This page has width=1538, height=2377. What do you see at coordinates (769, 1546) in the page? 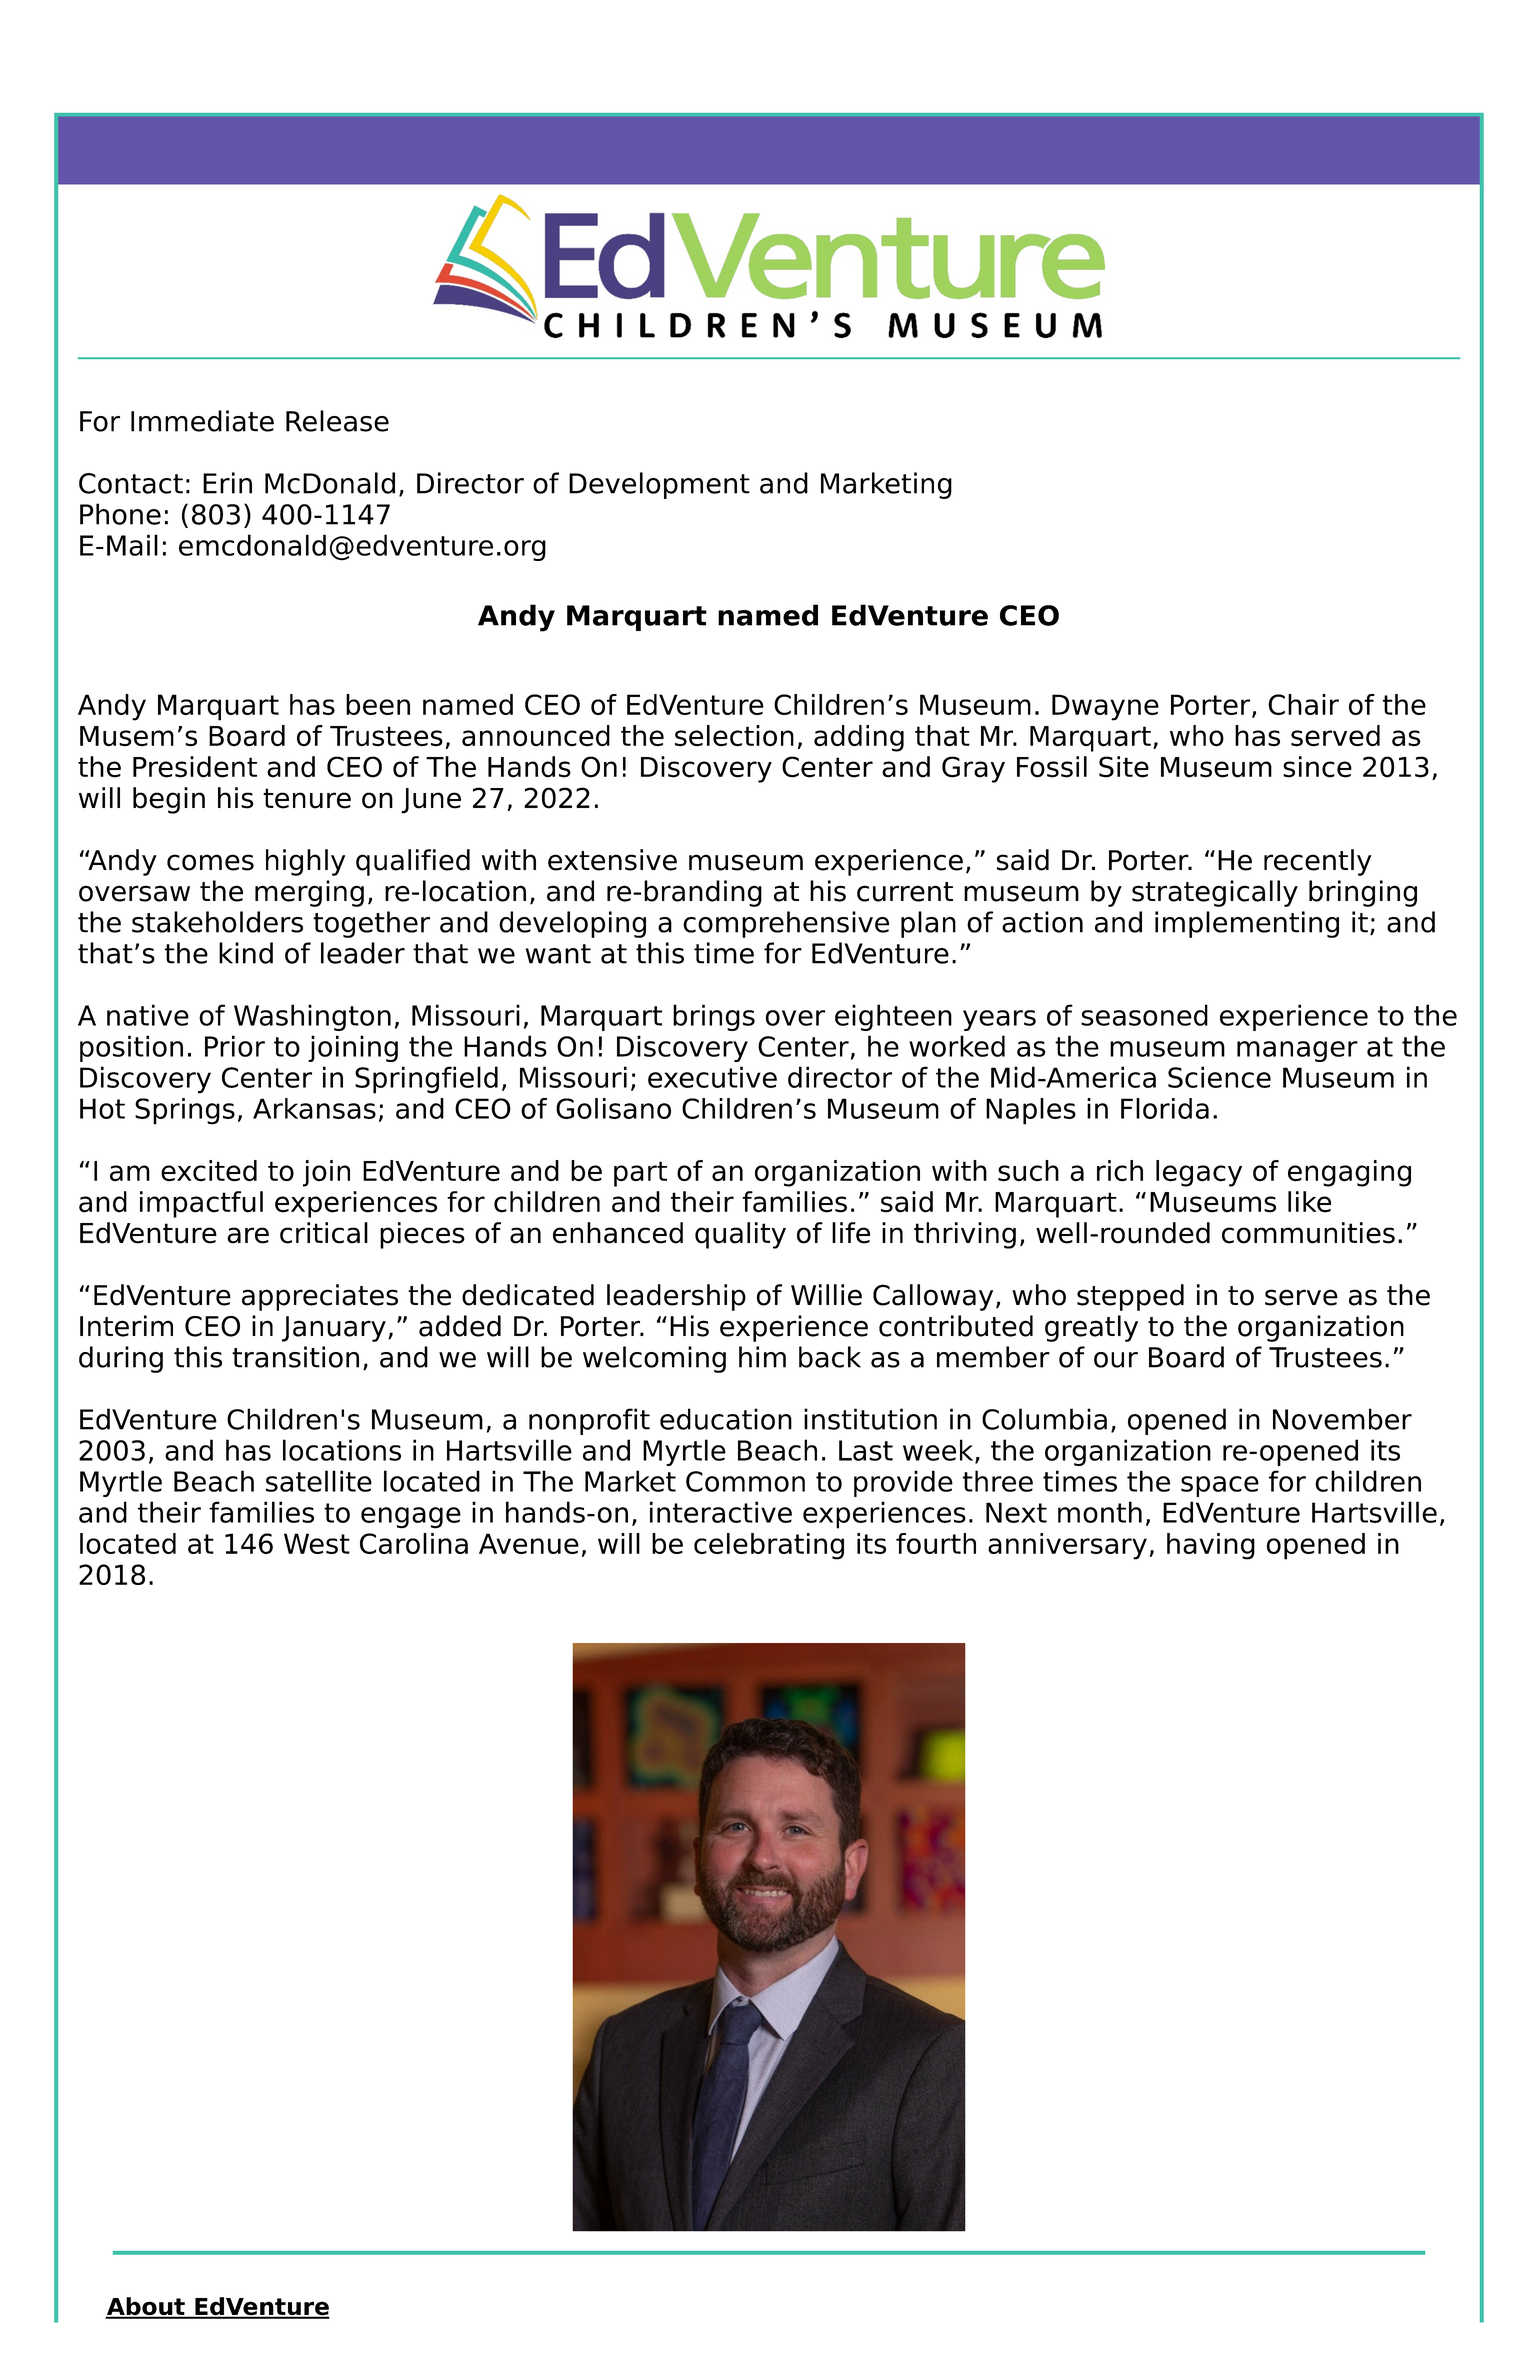
I see `celebrating` at bounding box center [769, 1546].
